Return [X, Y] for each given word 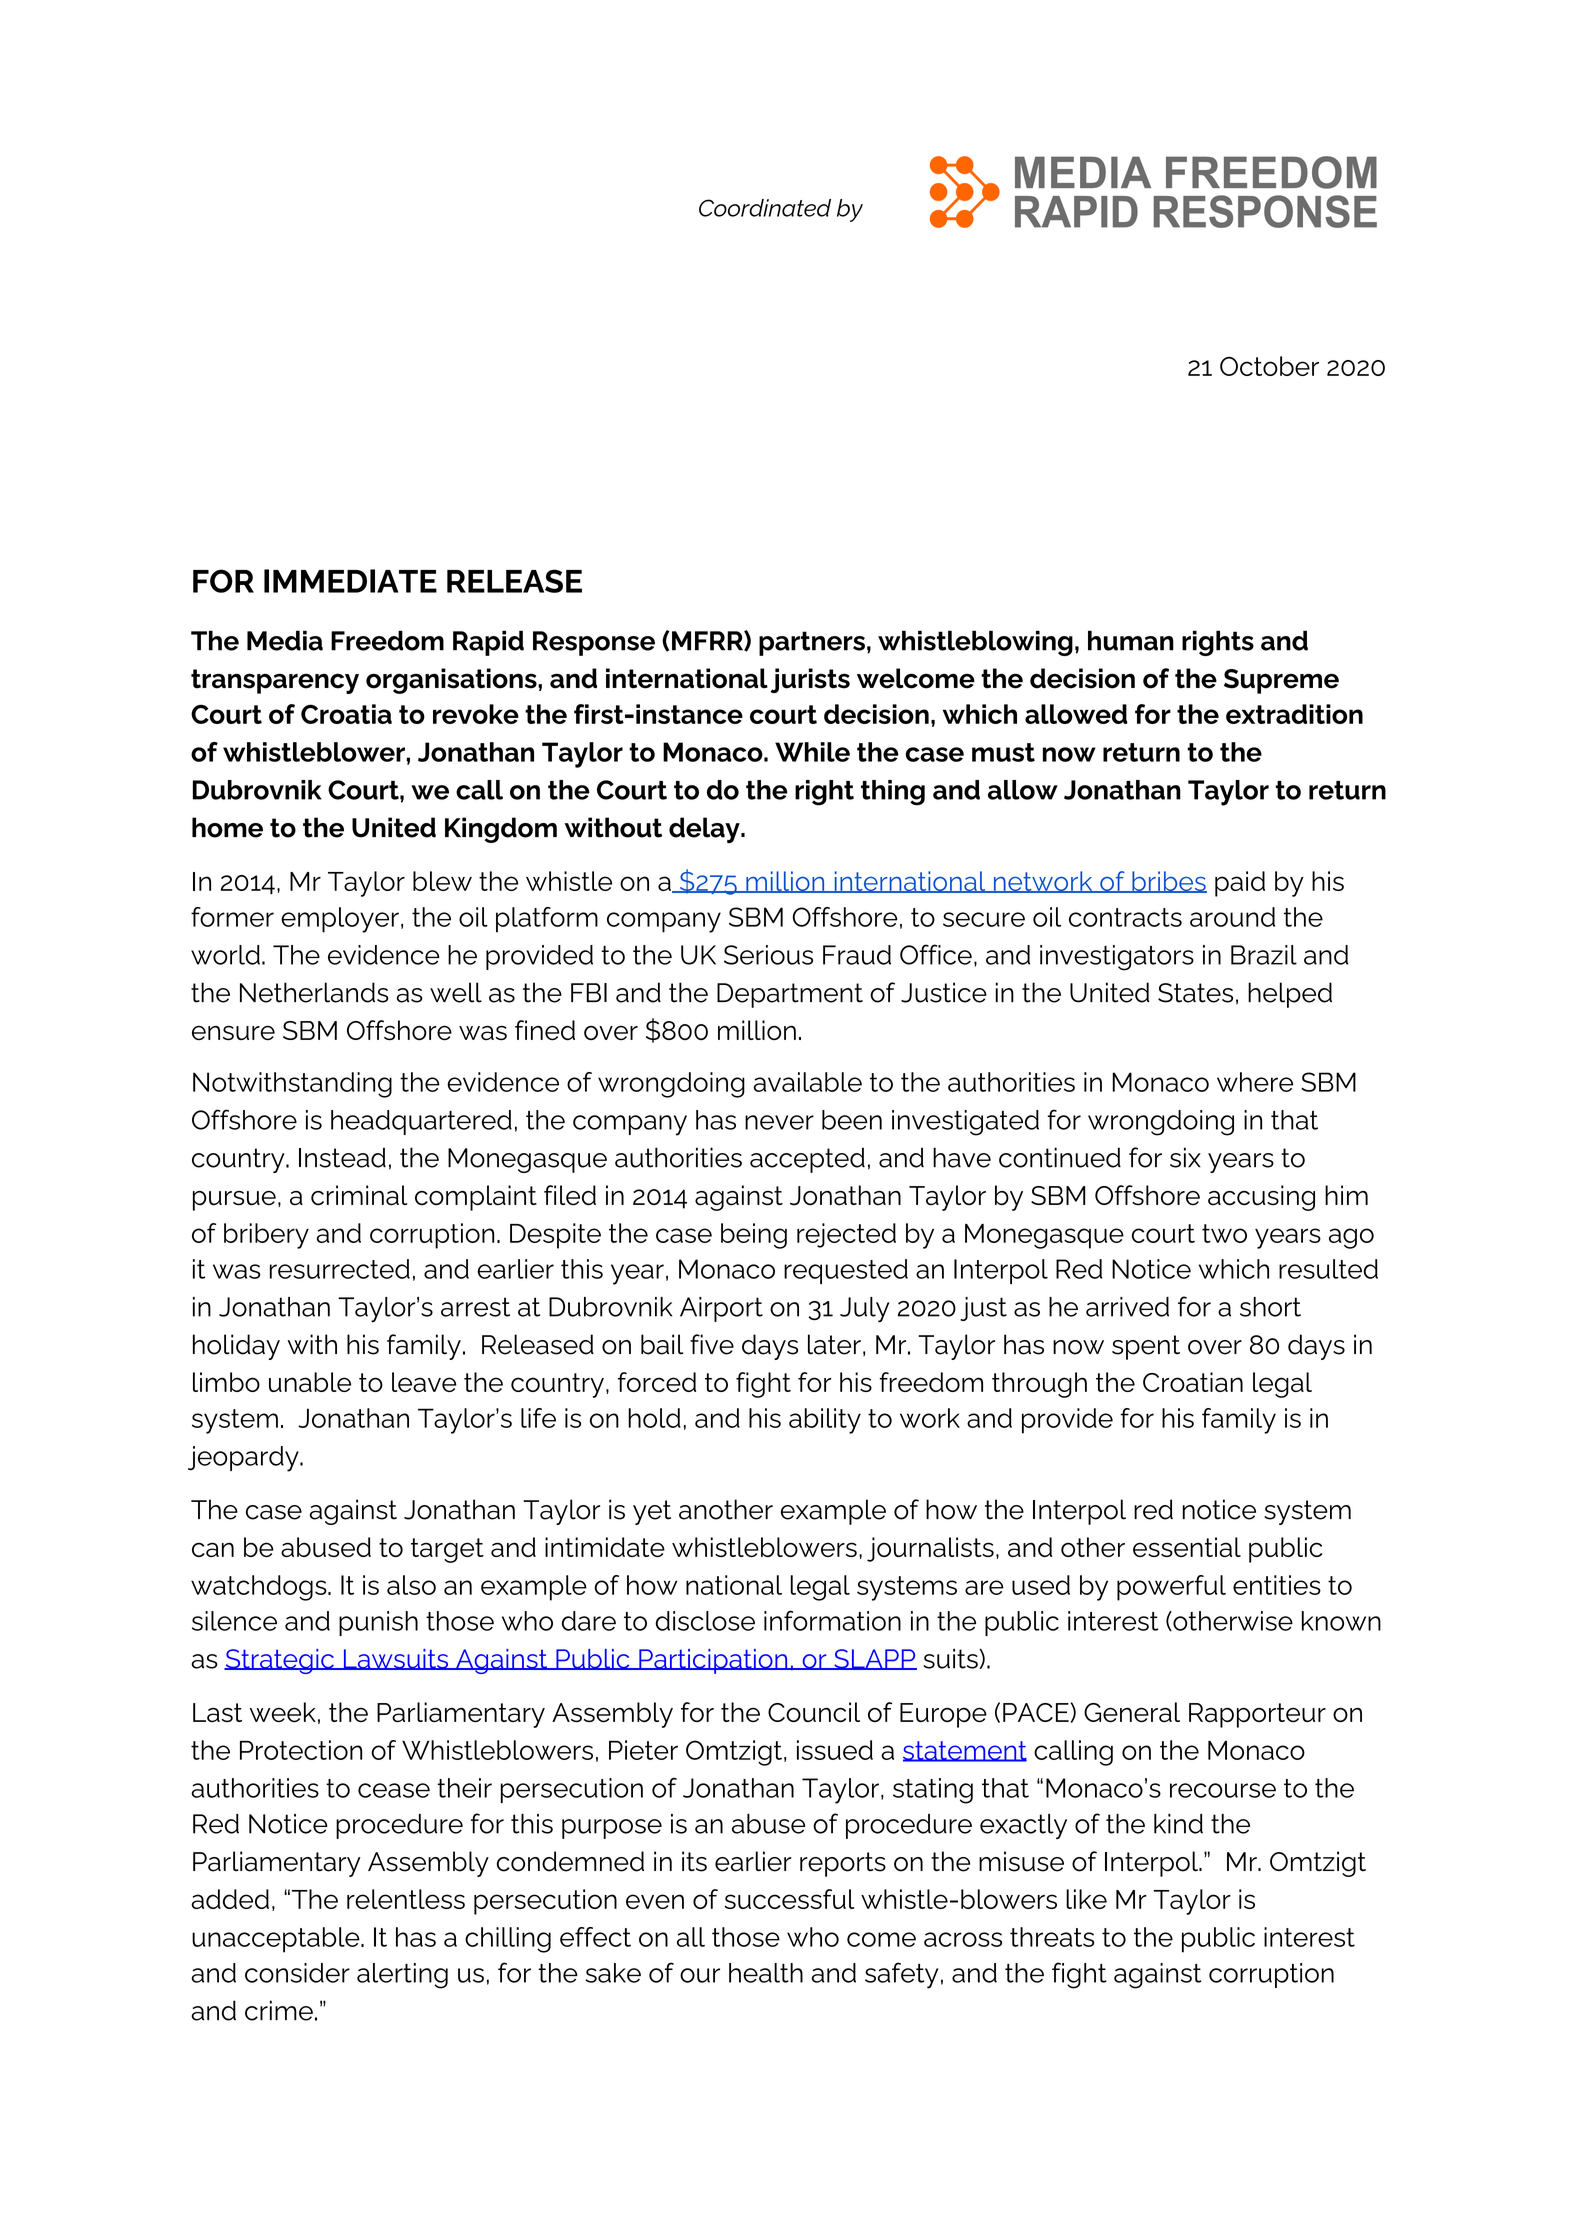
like [1086, 1899]
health [766, 1973]
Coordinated [765, 208]
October [1269, 366]
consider [297, 1973]
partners [812, 643]
